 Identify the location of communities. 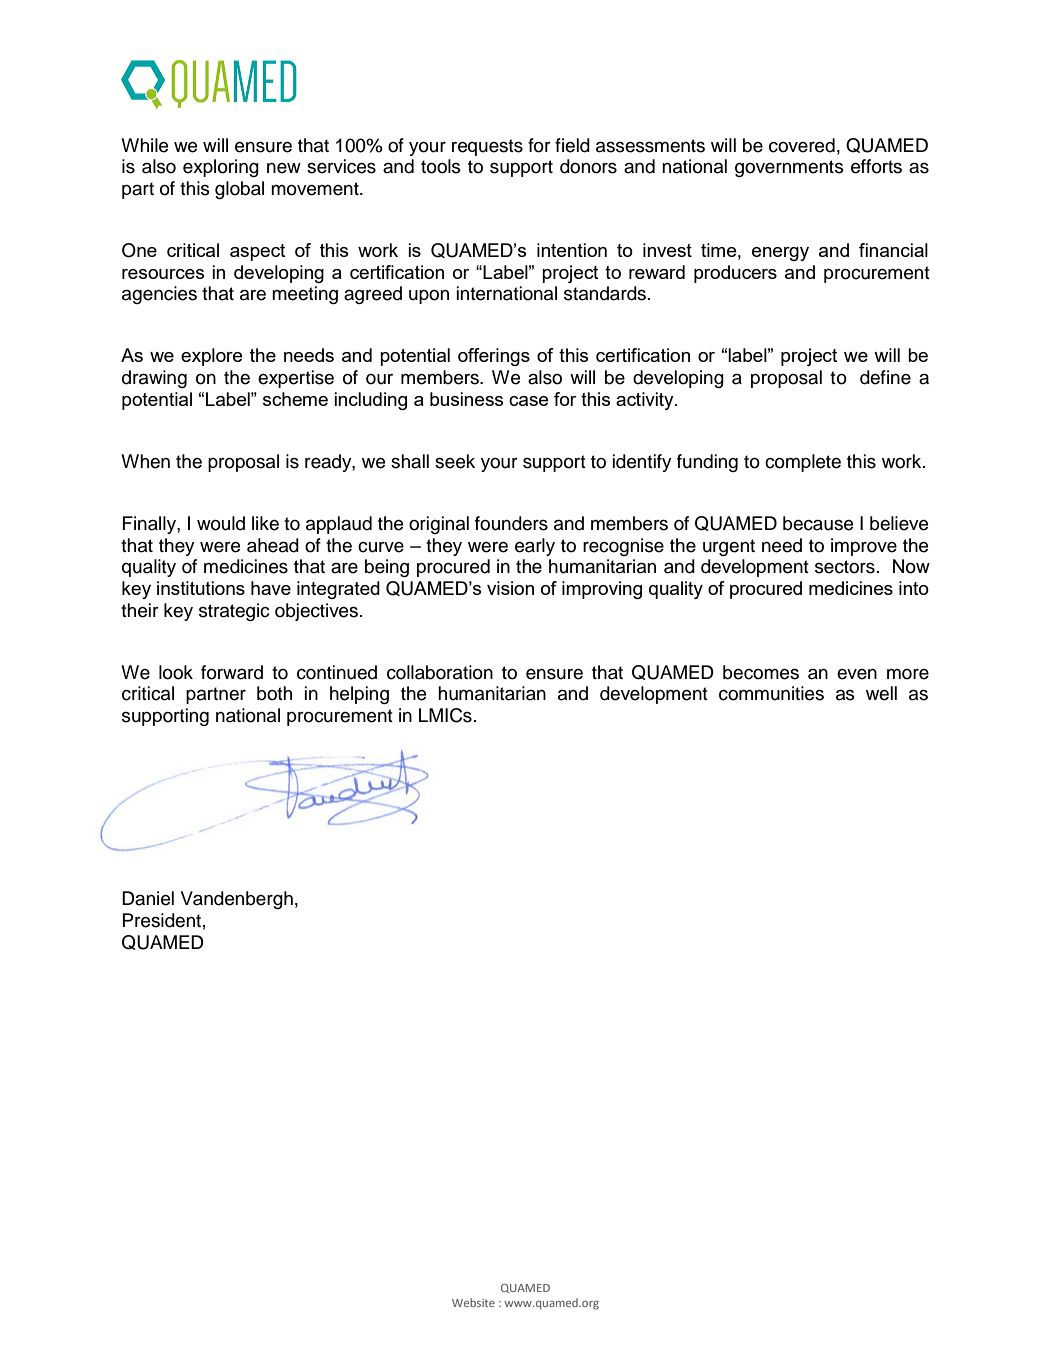
(771, 693).
